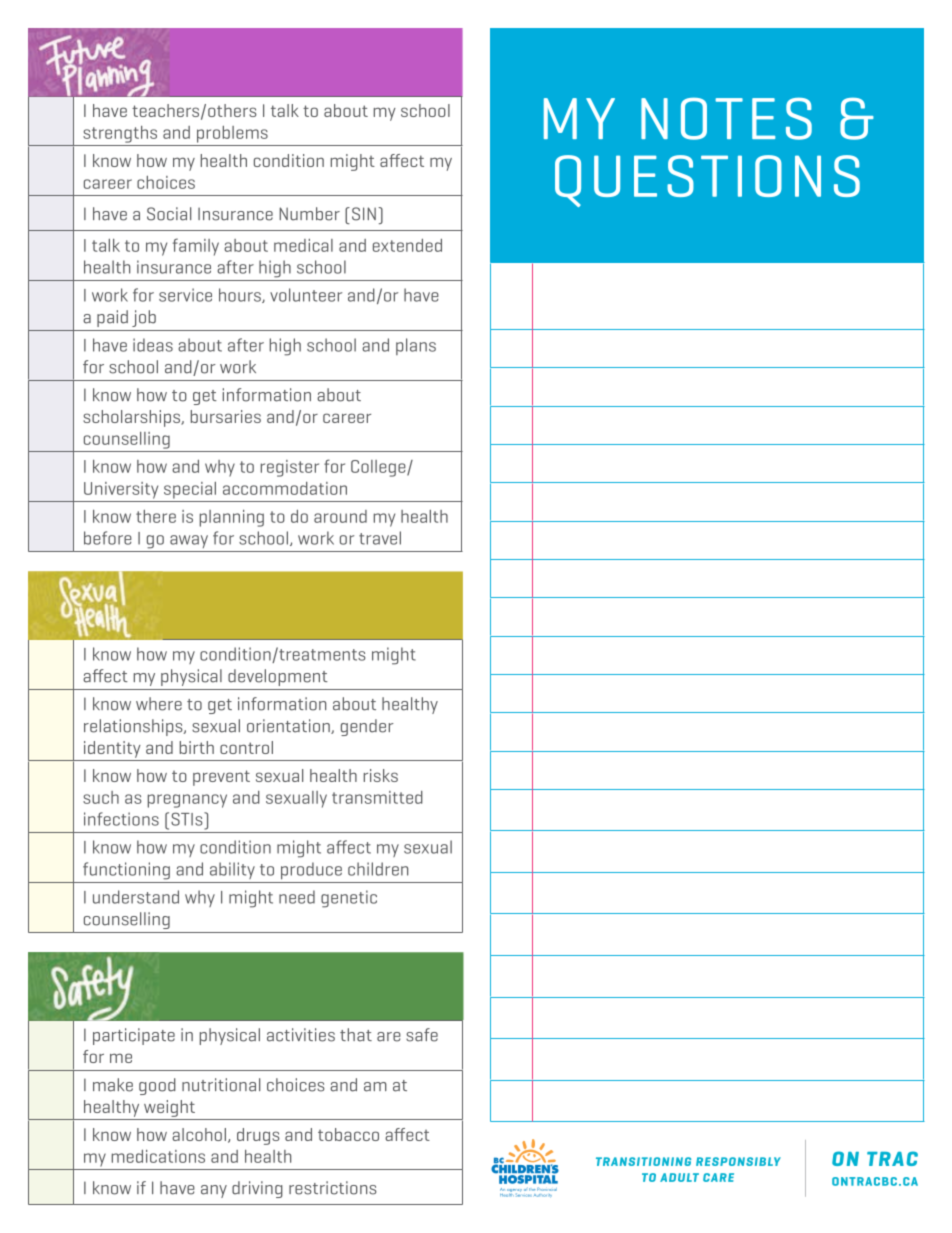 The image size is (952, 1233). What do you see at coordinates (120, 134) in the screenshot?
I see `strengths` at bounding box center [120, 134].
